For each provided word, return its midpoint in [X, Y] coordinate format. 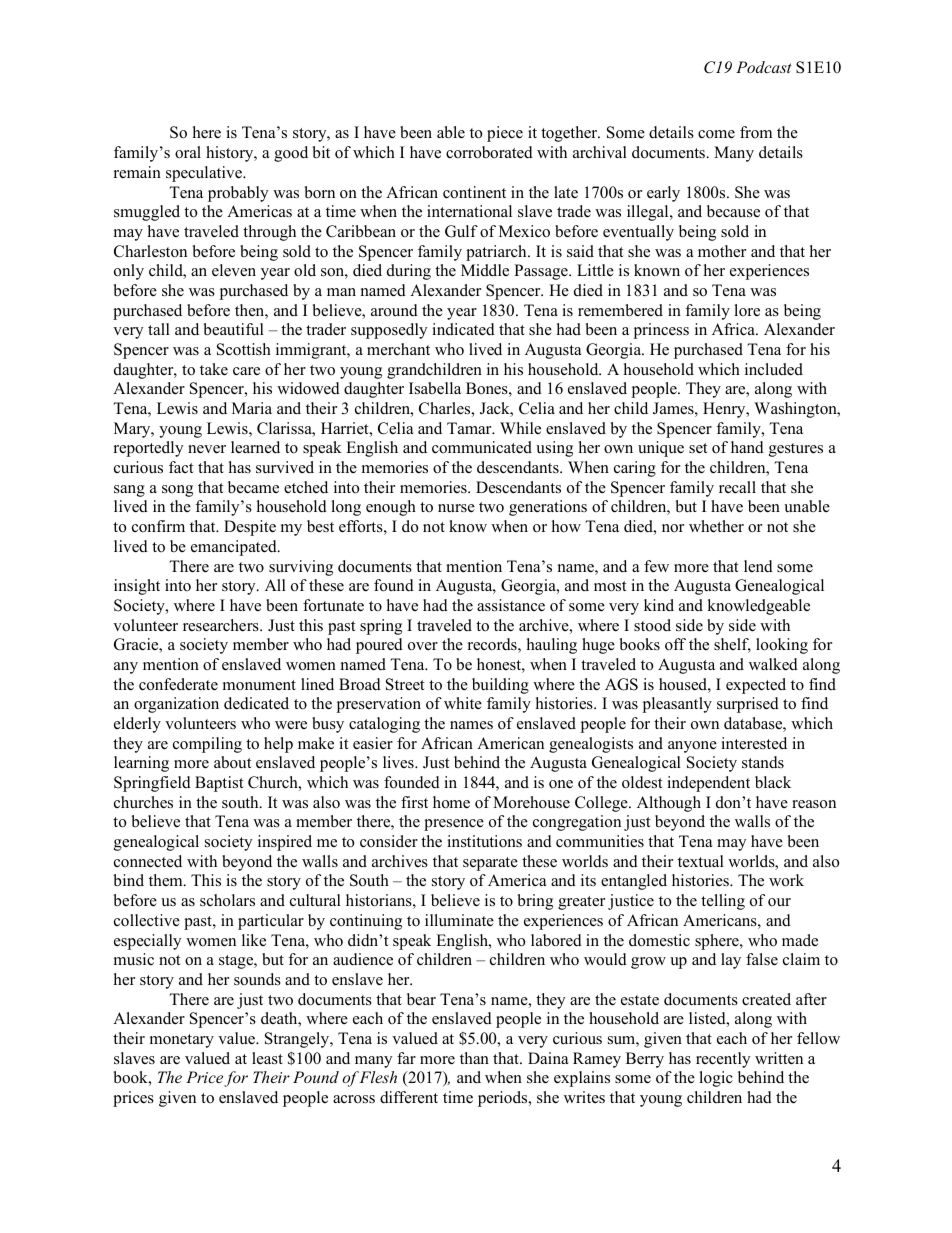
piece [505, 134]
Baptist [219, 784]
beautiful [234, 329]
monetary [182, 1041]
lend [758, 566]
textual [701, 861]
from [756, 132]
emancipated [235, 548]
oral [188, 152]
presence [454, 825]
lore [747, 310]
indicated [463, 329]
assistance [511, 605]
